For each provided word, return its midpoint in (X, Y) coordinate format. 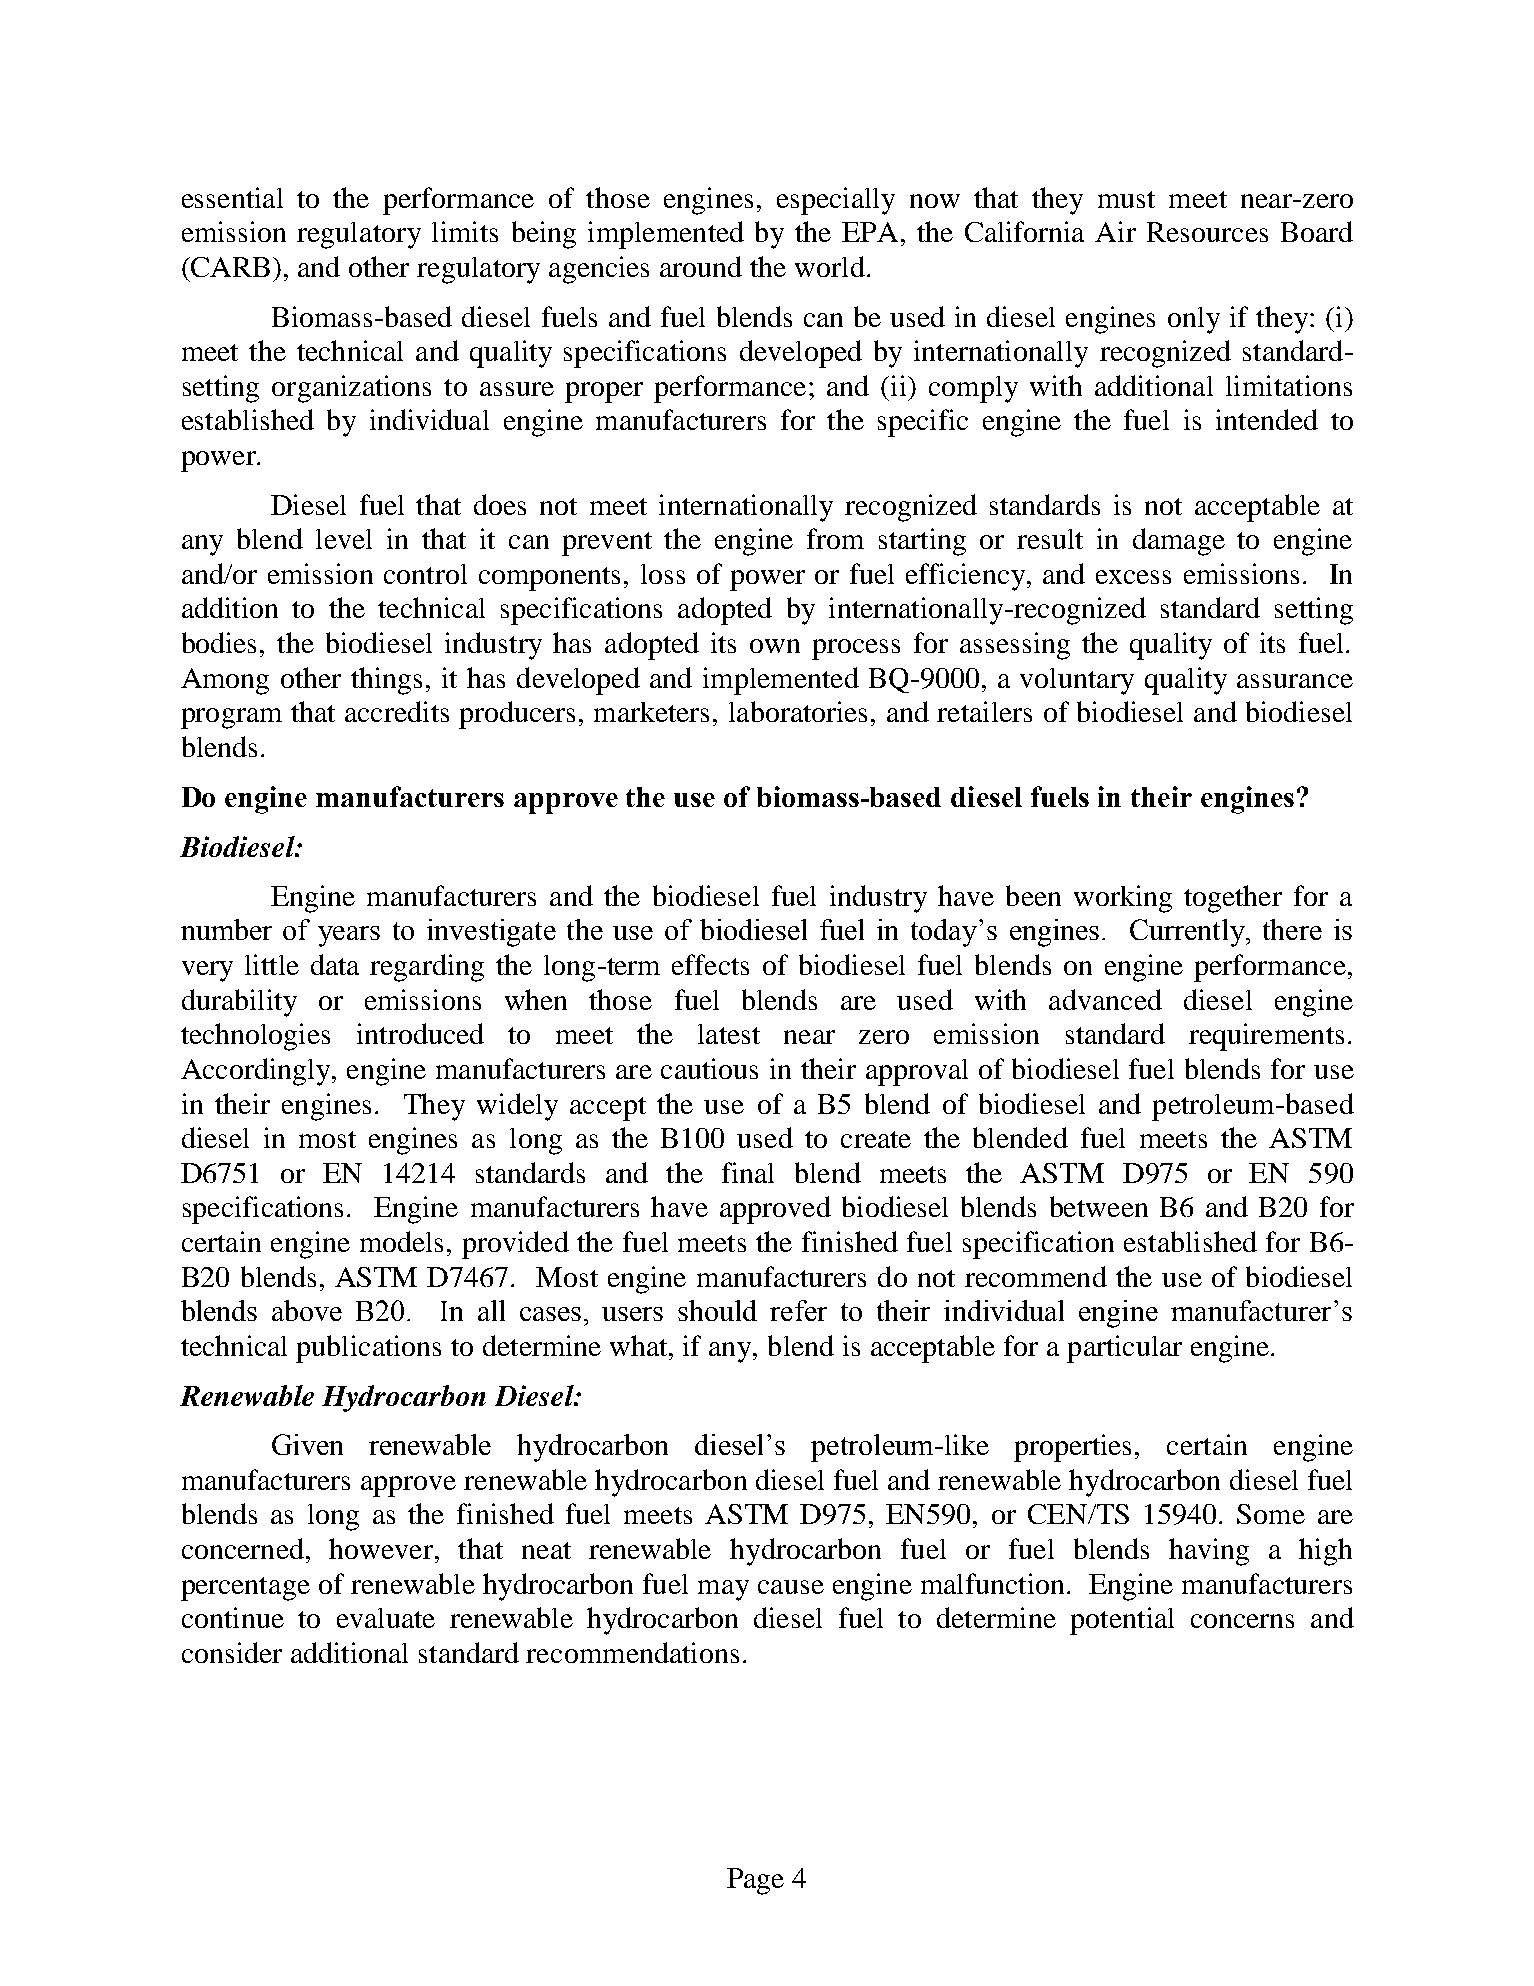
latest (729, 1034)
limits (465, 231)
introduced (420, 1033)
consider (232, 1652)
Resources (1207, 232)
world (830, 266)
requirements (1266, 1037)
